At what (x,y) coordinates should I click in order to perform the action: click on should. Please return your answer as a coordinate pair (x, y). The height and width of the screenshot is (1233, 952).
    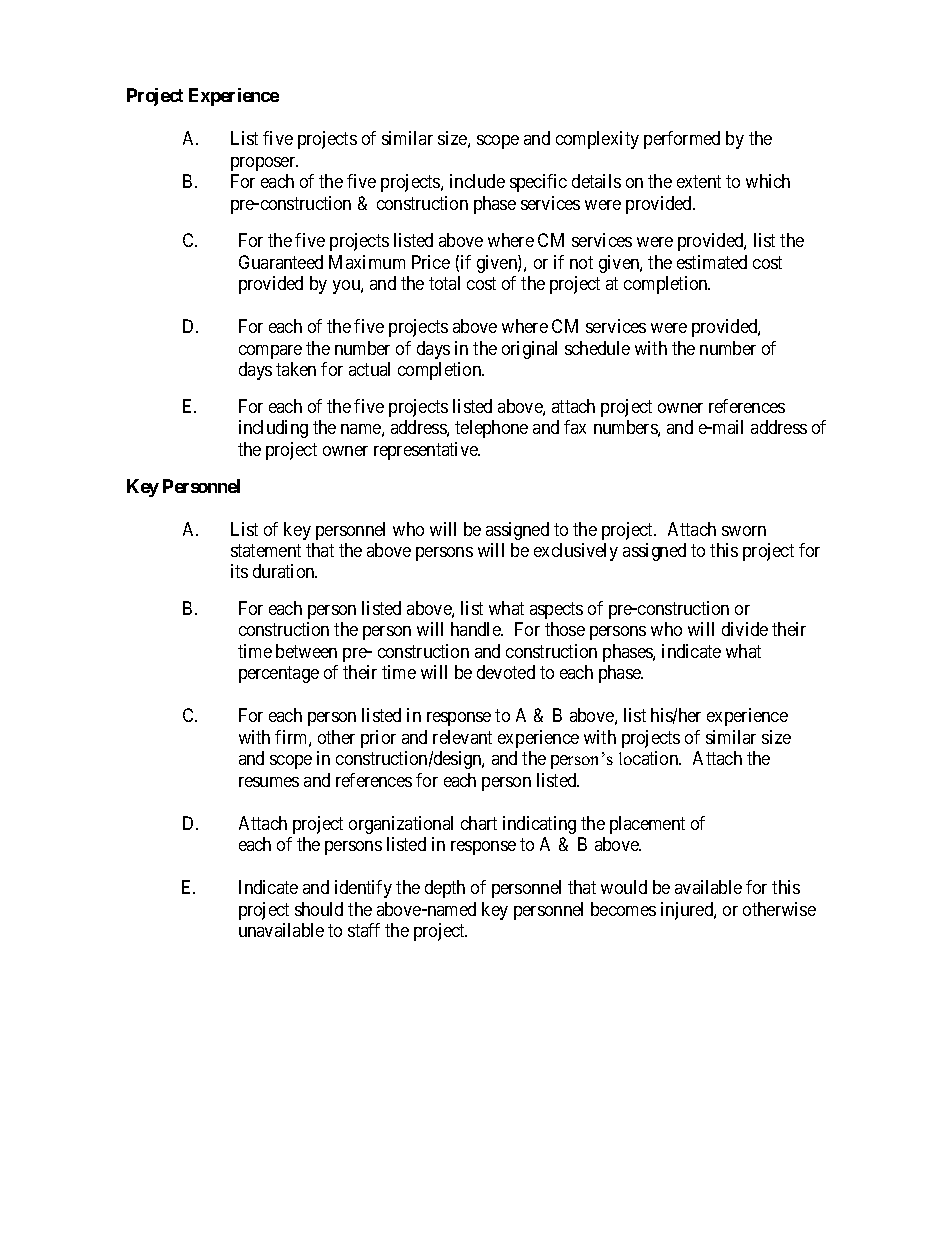
    Looking at the image, I should click on (319, 909).
